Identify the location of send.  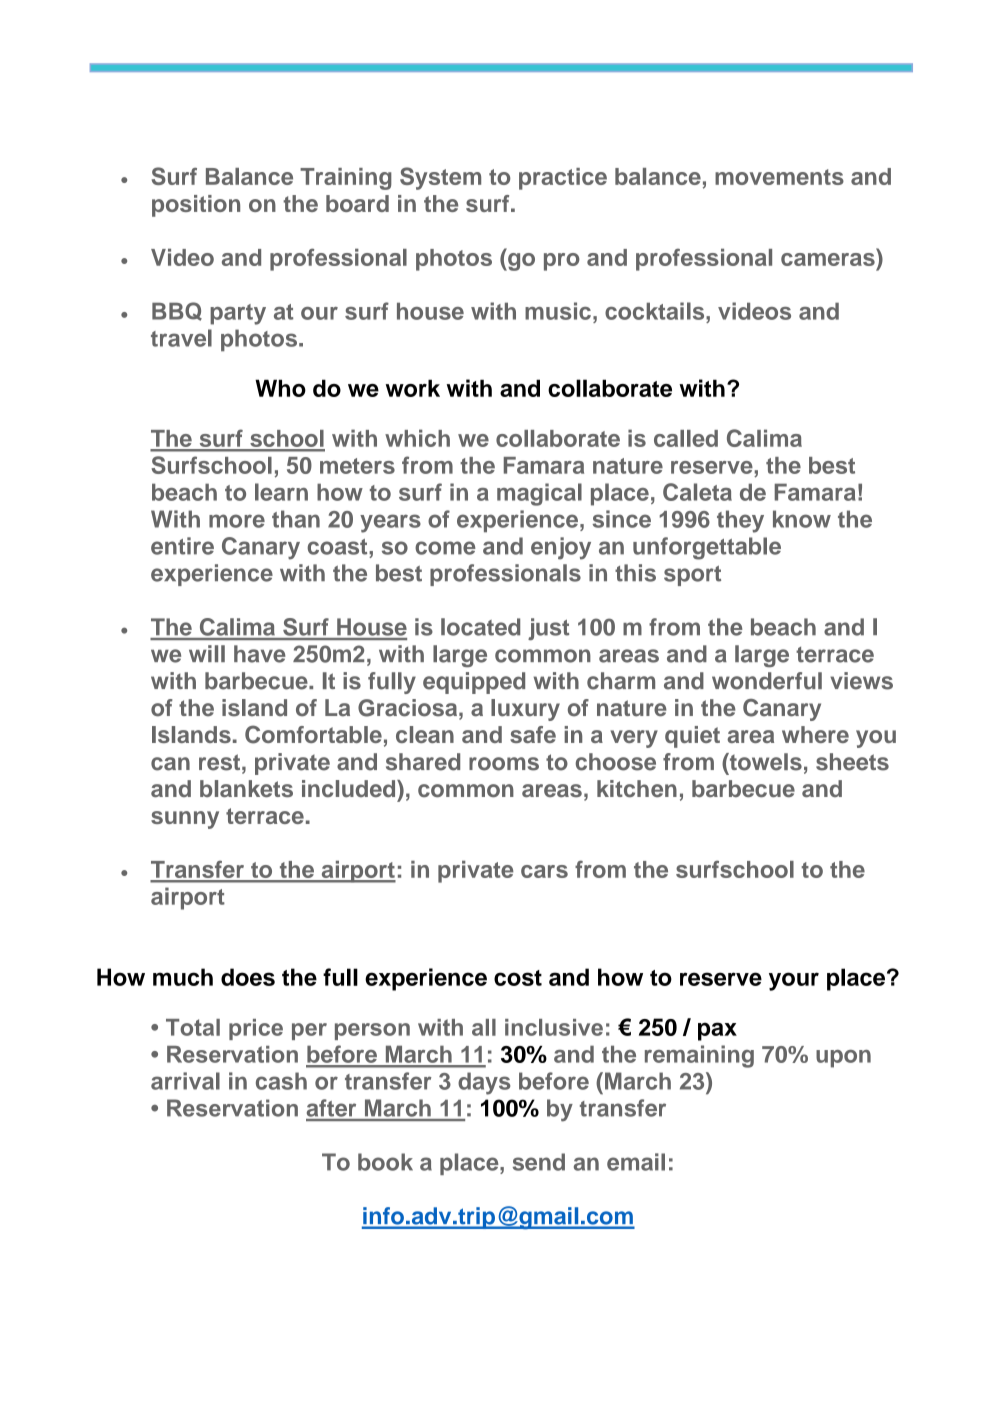
(539, 1162).
